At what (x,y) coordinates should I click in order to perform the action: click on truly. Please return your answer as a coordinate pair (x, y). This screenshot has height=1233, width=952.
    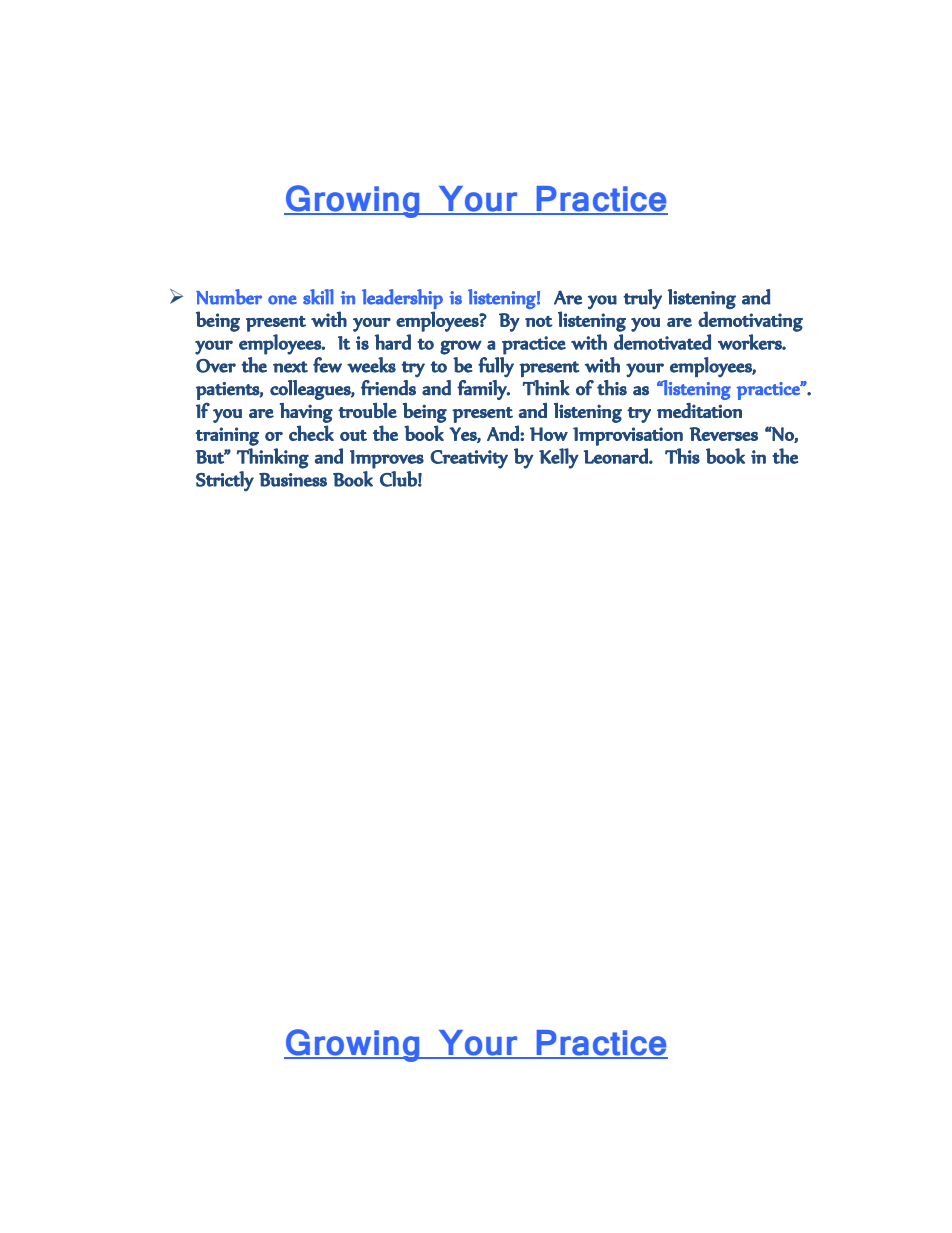
    Looking at the image, I should click on (642, 299).
